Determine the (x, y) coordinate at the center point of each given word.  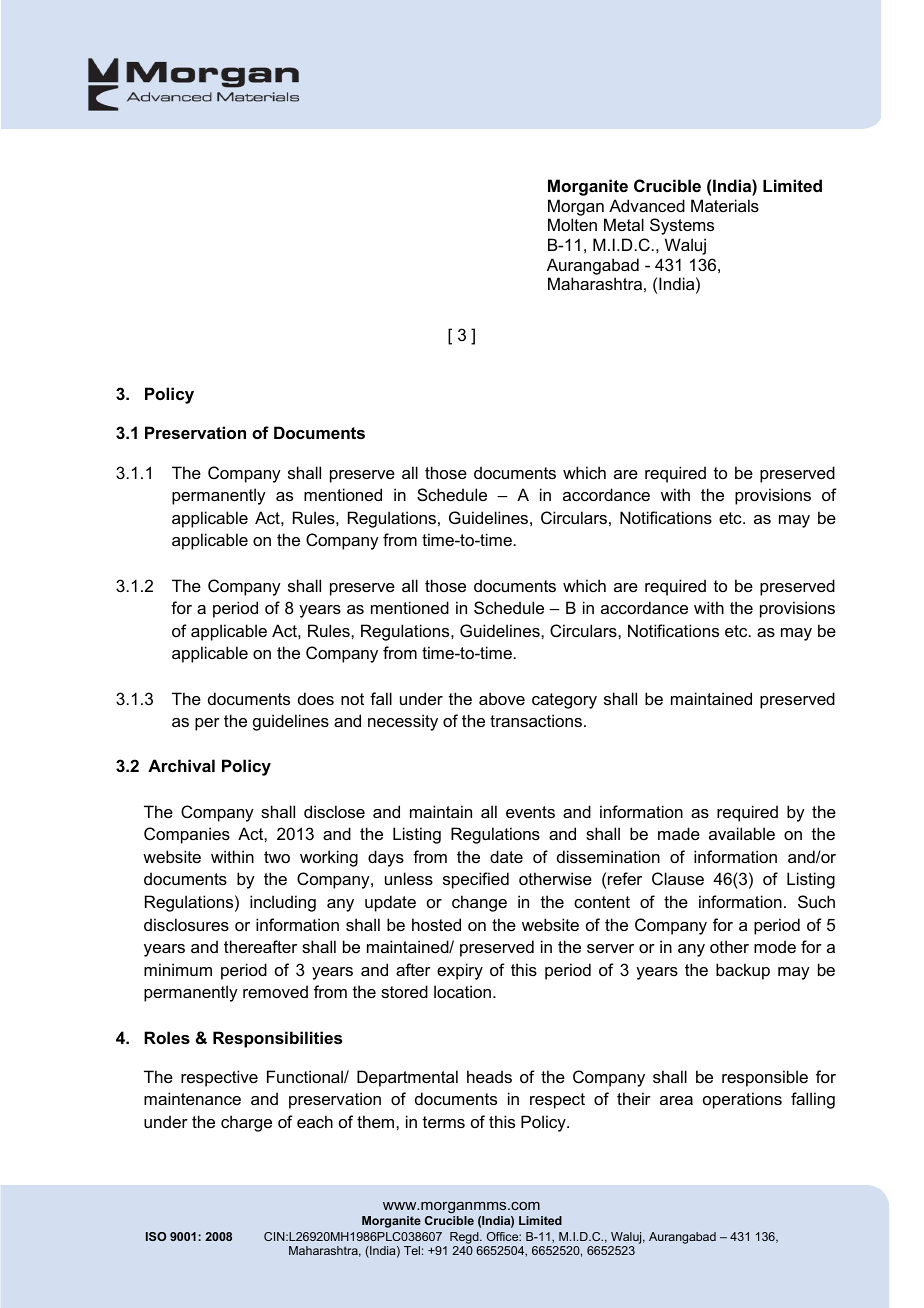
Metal (624, 224)
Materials (725, 205)
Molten (572, 224)
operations (742, 1100)
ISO (156, 1236)
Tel (412, 1250)
